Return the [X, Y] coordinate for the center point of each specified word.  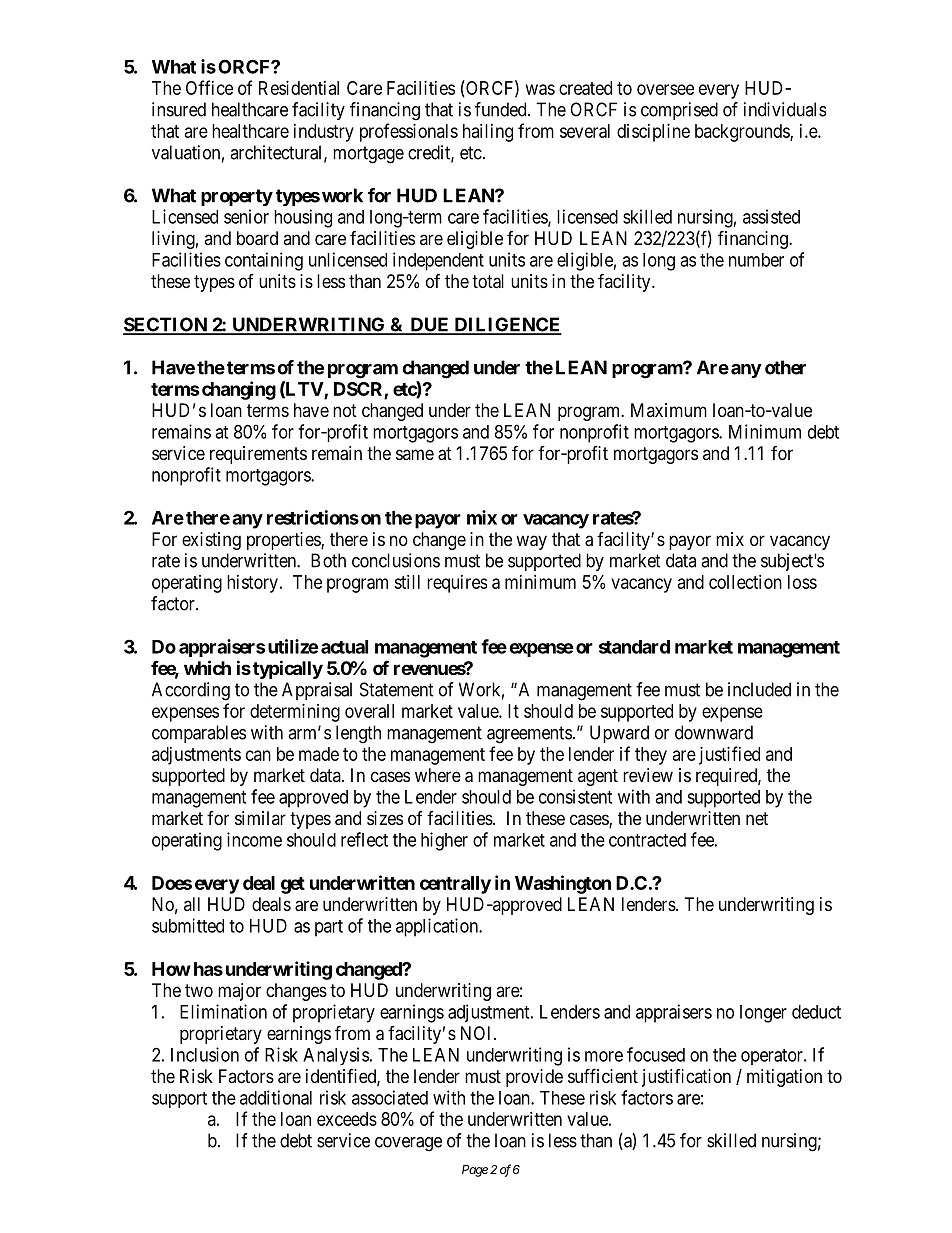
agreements [529, 735]
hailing [488, 133]
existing [211, 541]
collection [745, 582]
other [785, 367]
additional [276, 1097]
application [438, 927]
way [531, 542]
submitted [188, 925]
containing [264, 261]
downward [714, 732]
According [191, 691]
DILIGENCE [507, 325]
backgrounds [743, 133]
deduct [816, 1012]
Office [209, 87]
